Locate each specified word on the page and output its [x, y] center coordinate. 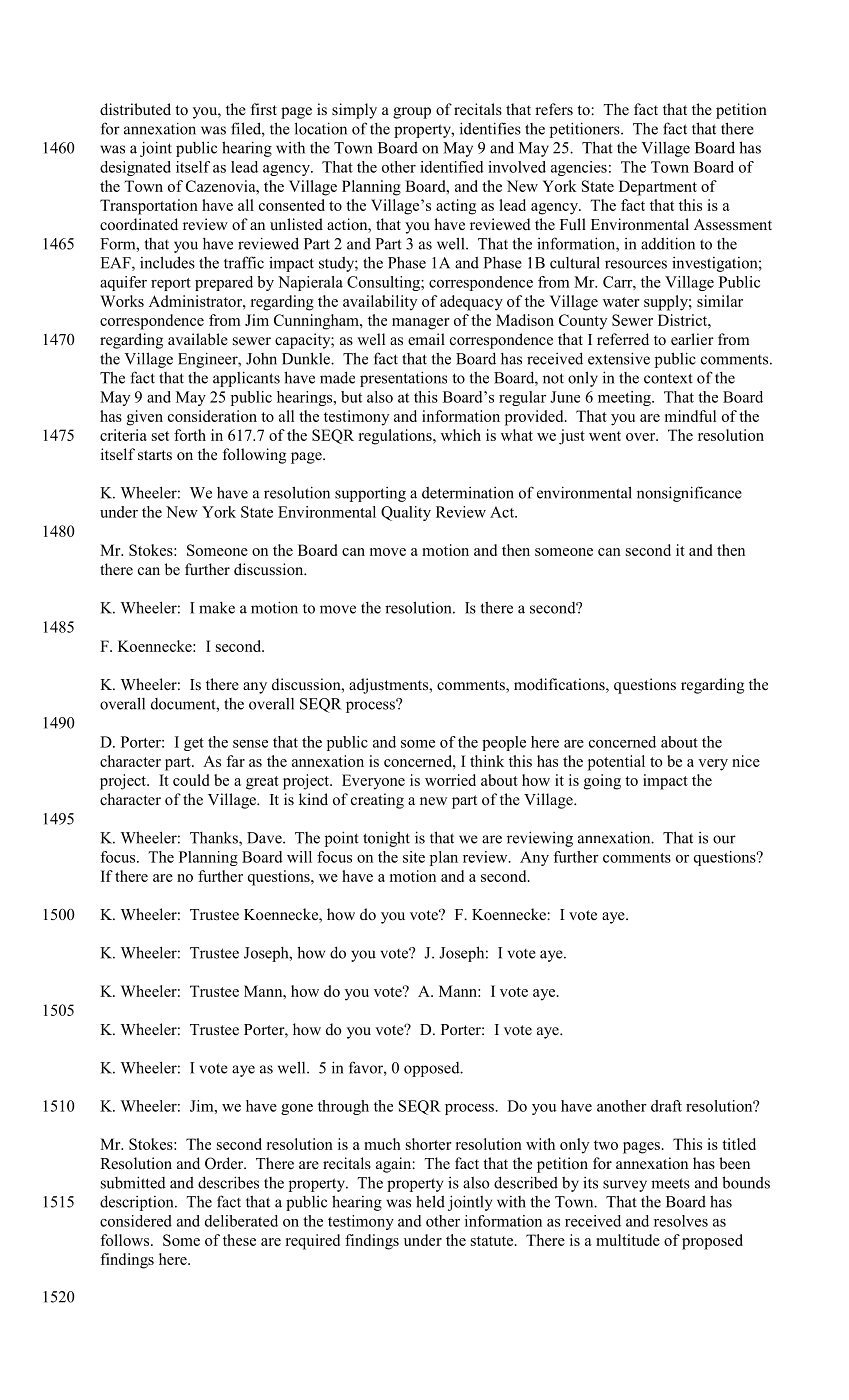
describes [228, 1182]
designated [135, 168]
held [430, 1201]
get [194, 744]
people [504, 743]
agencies [579, 168]
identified [452, 167]
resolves [681, 1221]
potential [616, 763]
